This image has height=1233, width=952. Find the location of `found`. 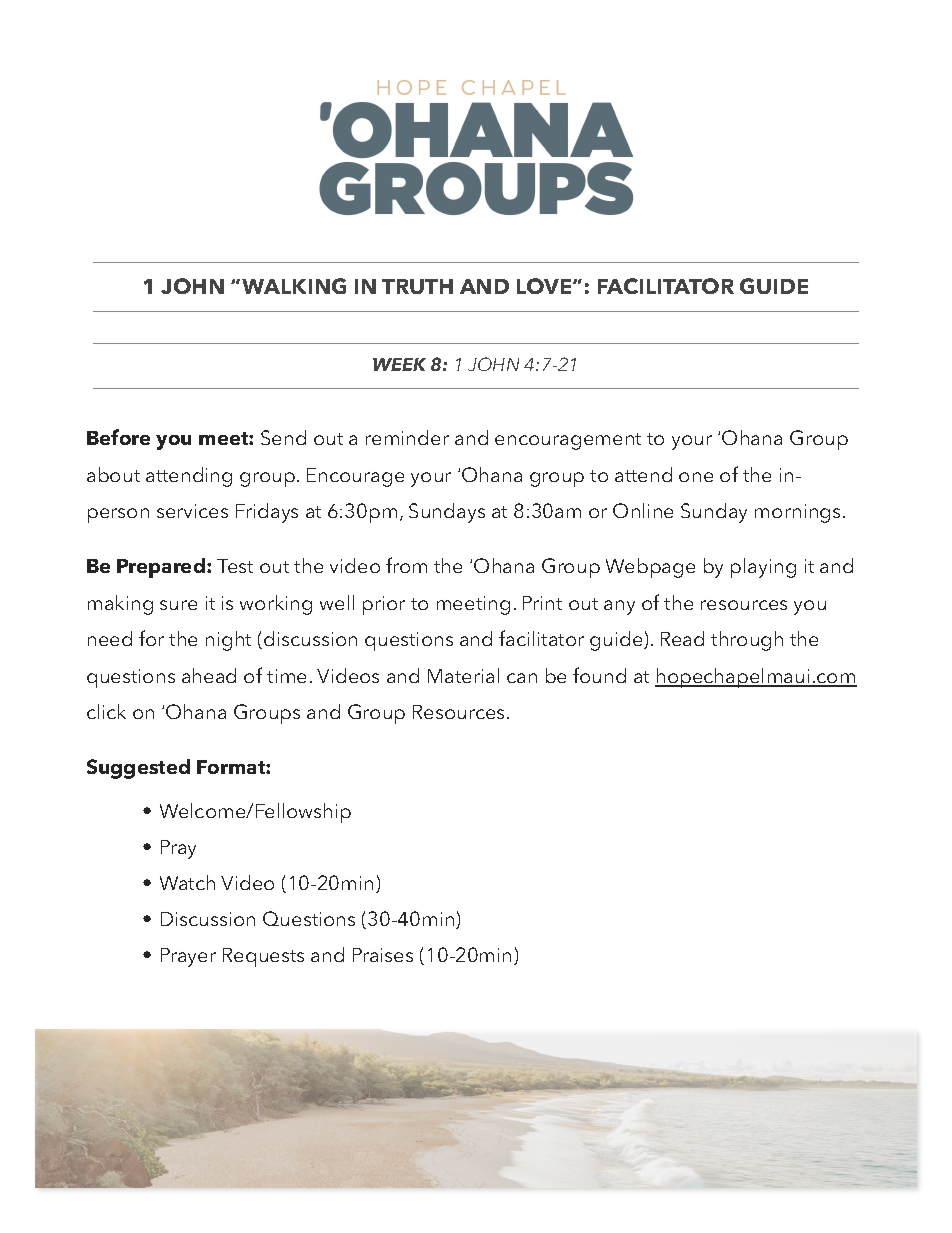

found is located at coordinates (599, 675).
